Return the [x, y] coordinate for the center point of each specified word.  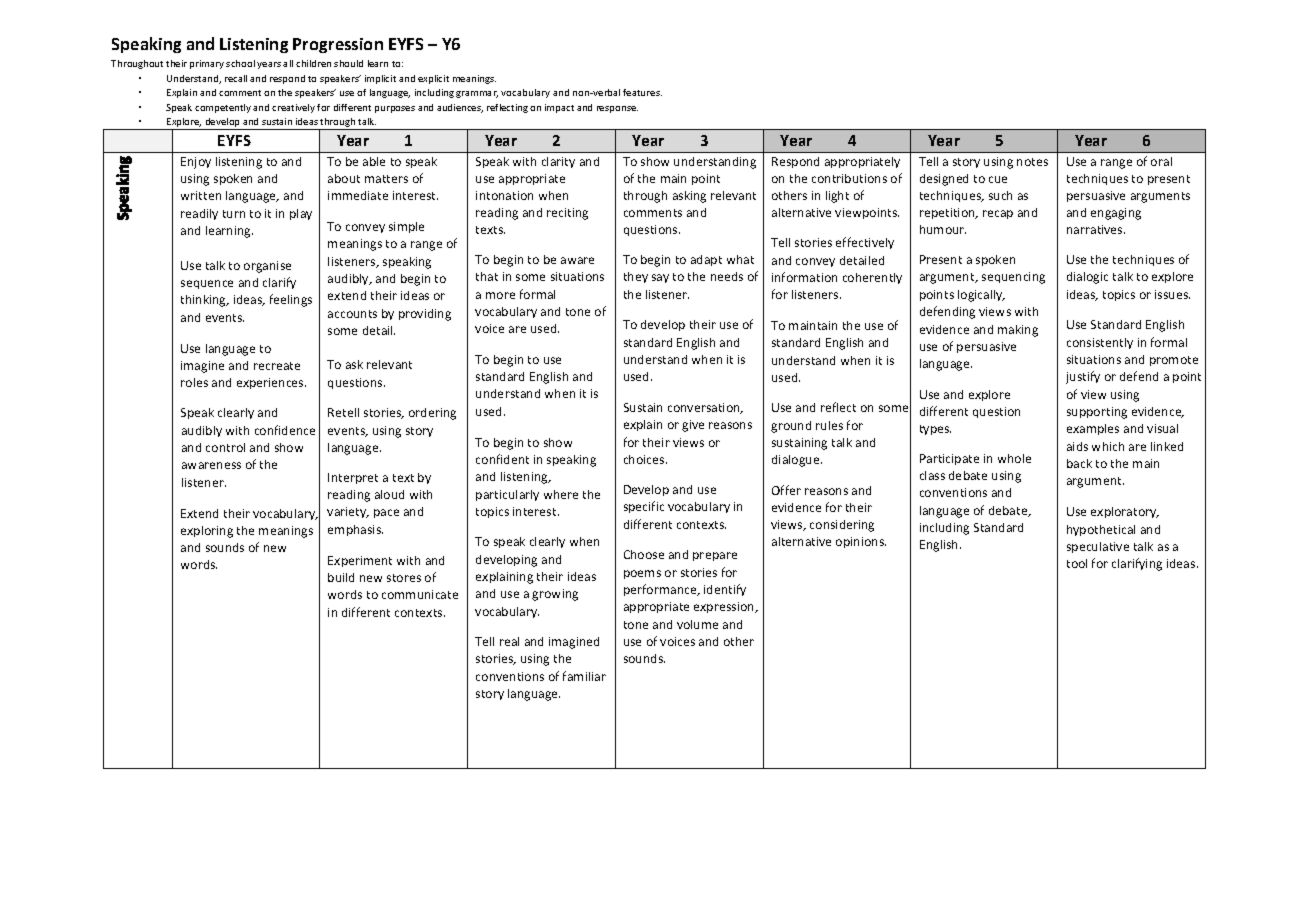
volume [697, 624]
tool [1077, 563]
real [509, 641]
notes [1032, 162]
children [313, 63]
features [642, 92]
